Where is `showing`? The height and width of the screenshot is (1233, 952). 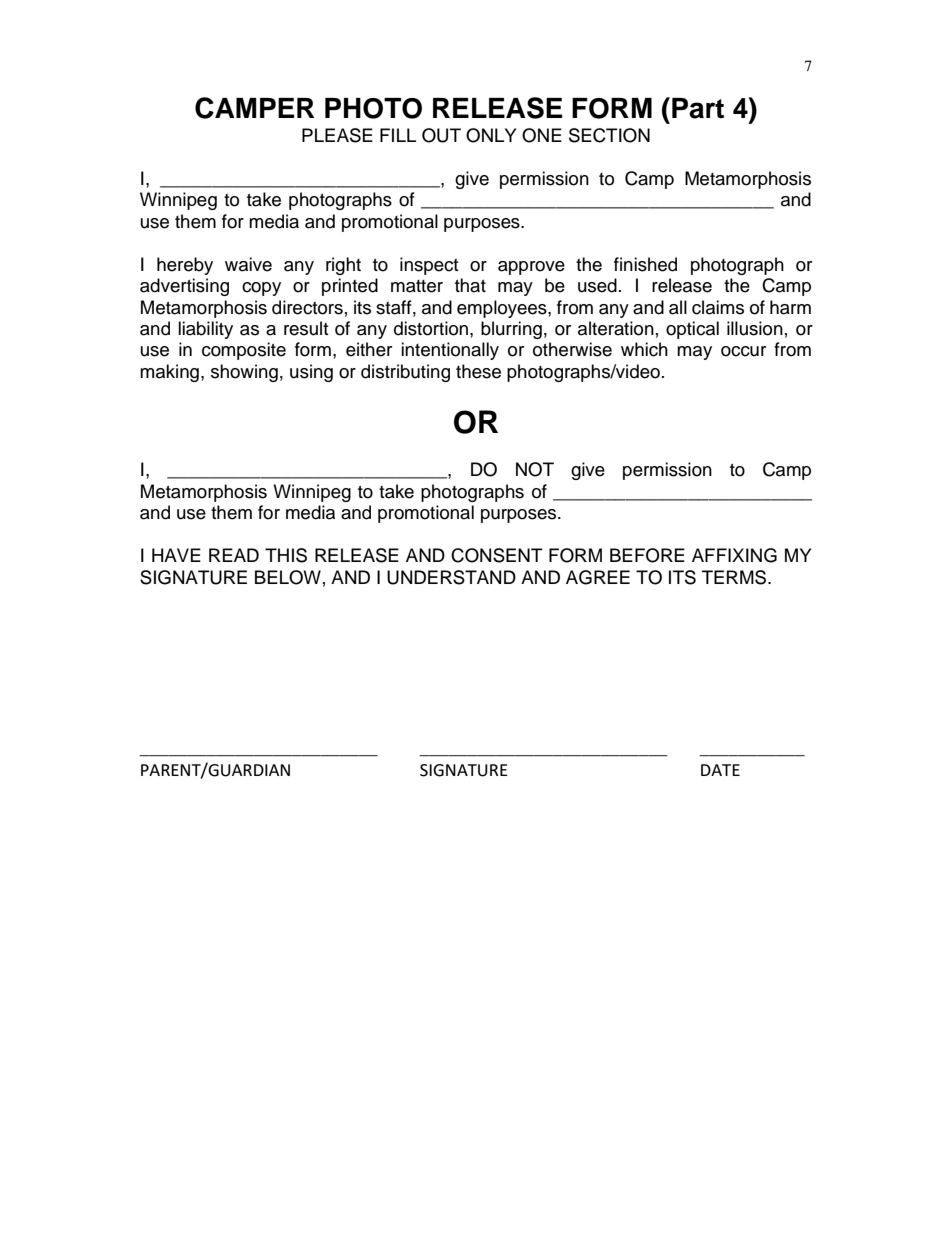 showing is located at coordinates (244, 373).
